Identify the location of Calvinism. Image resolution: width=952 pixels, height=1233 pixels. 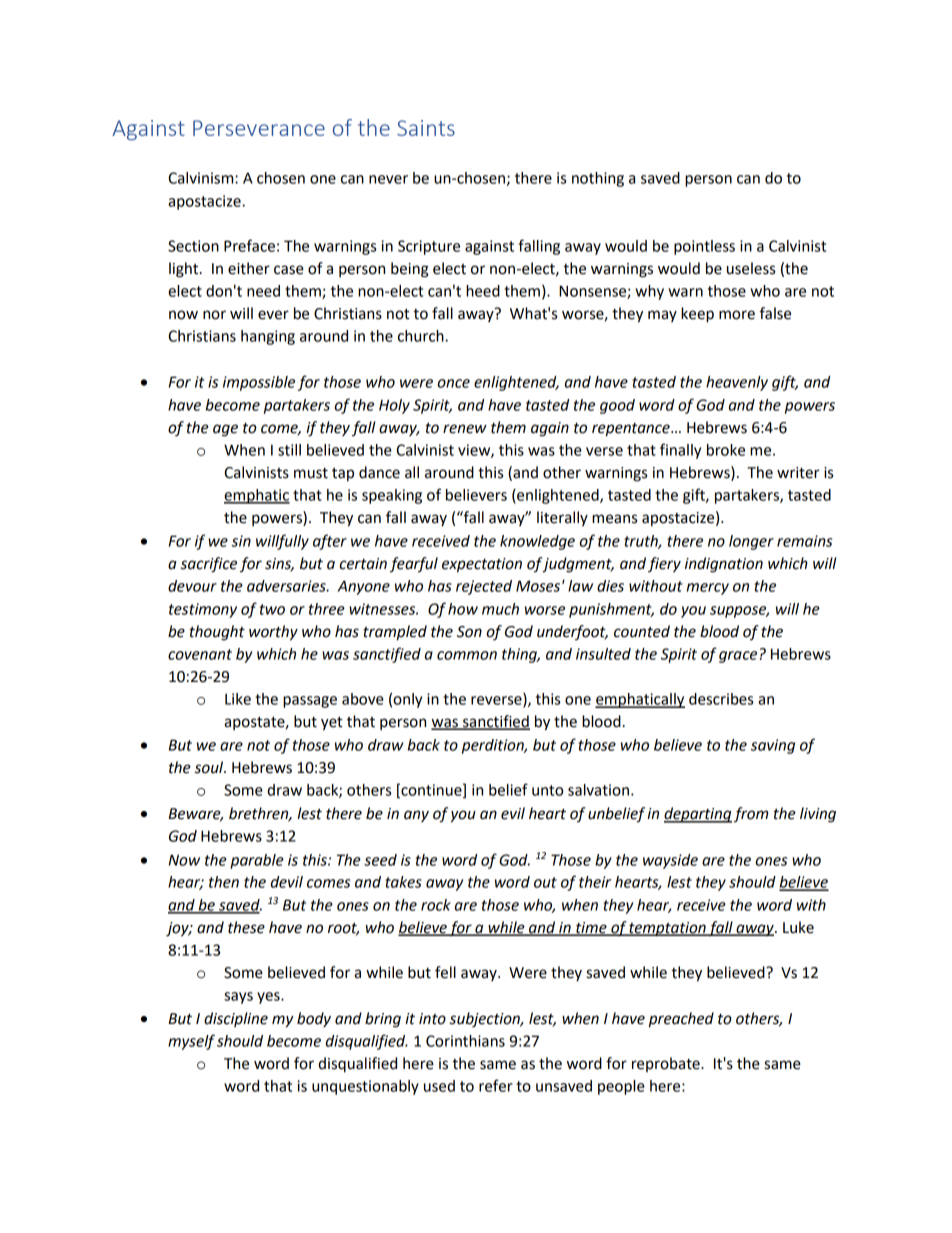
(202, 178).
